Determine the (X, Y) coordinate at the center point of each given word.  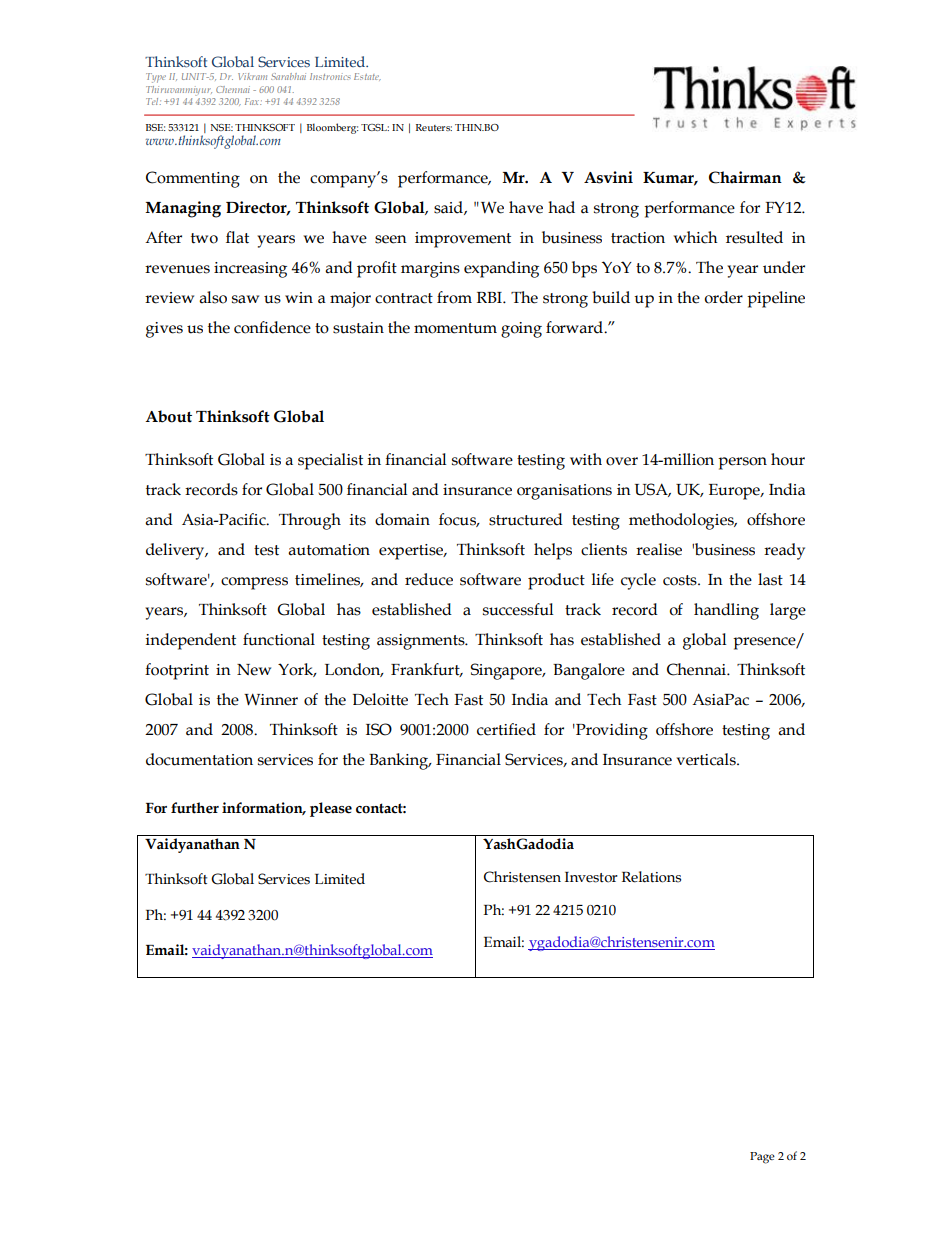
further (195, 808)
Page (762, 1158)
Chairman (745, 177)
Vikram (252, 76)
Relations (651, 877)
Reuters (434, 127)
